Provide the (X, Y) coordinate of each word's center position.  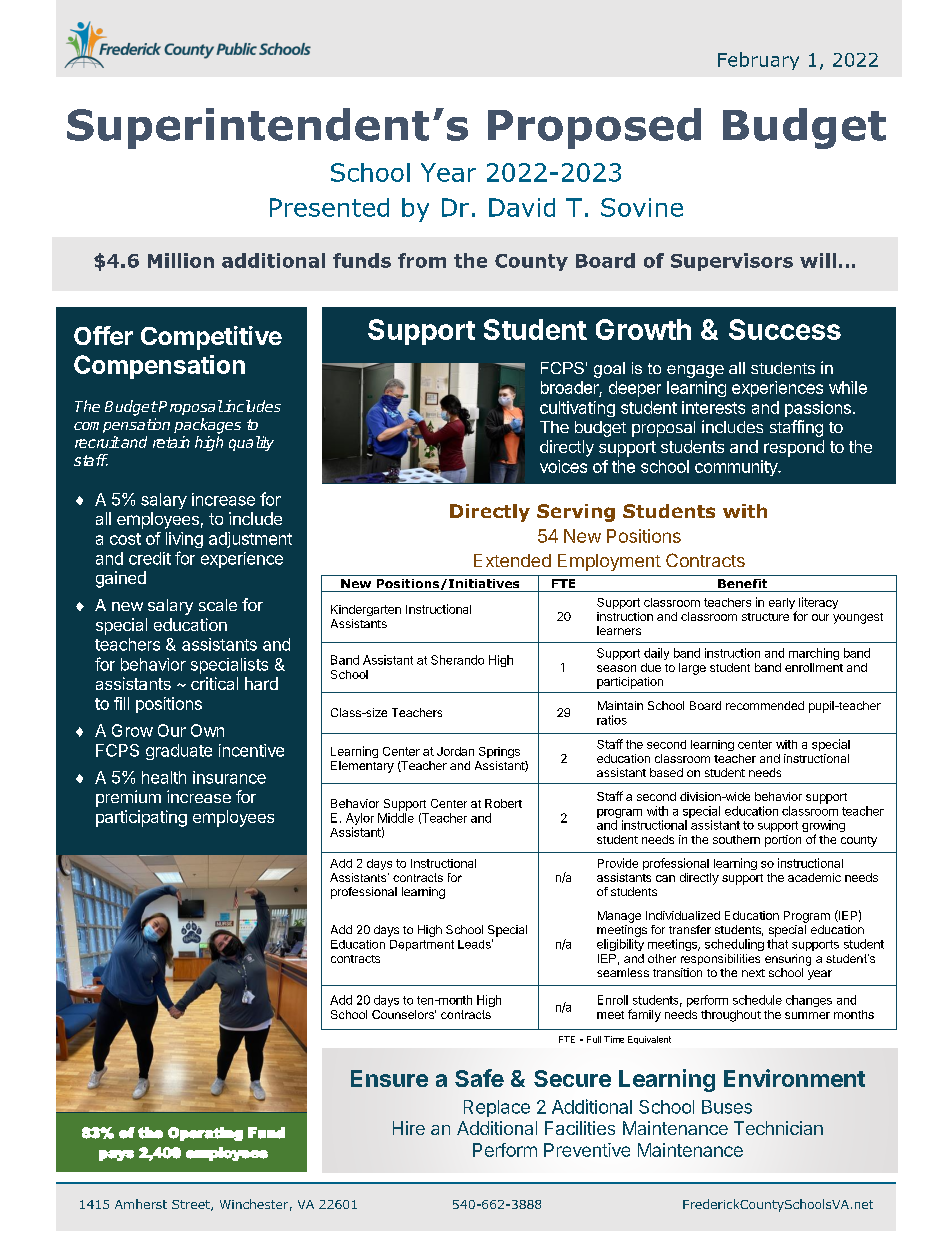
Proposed (594, 128)
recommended (765, 705)
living (184, 540)
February (758, 61)
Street (192, 1205)
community (737, 468)
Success (785, 329)
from (422, 260)
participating (141, 818)
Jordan (455, 751)
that (777, 944)
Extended (512, 560)
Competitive (211, 338)
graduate (179, 752)
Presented (329, 207)
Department (422, 945)
